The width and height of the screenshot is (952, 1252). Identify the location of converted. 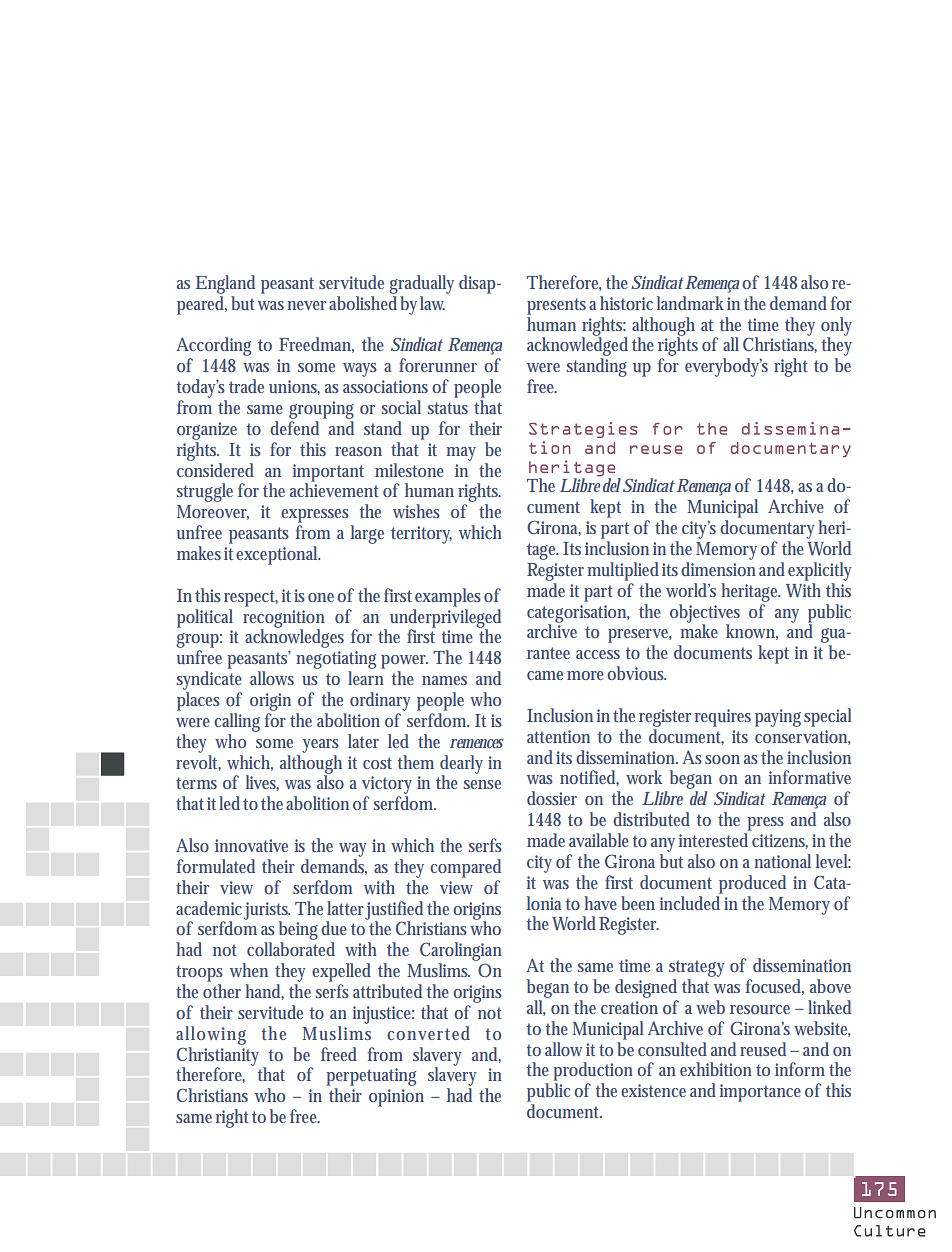
(428, 1033).
